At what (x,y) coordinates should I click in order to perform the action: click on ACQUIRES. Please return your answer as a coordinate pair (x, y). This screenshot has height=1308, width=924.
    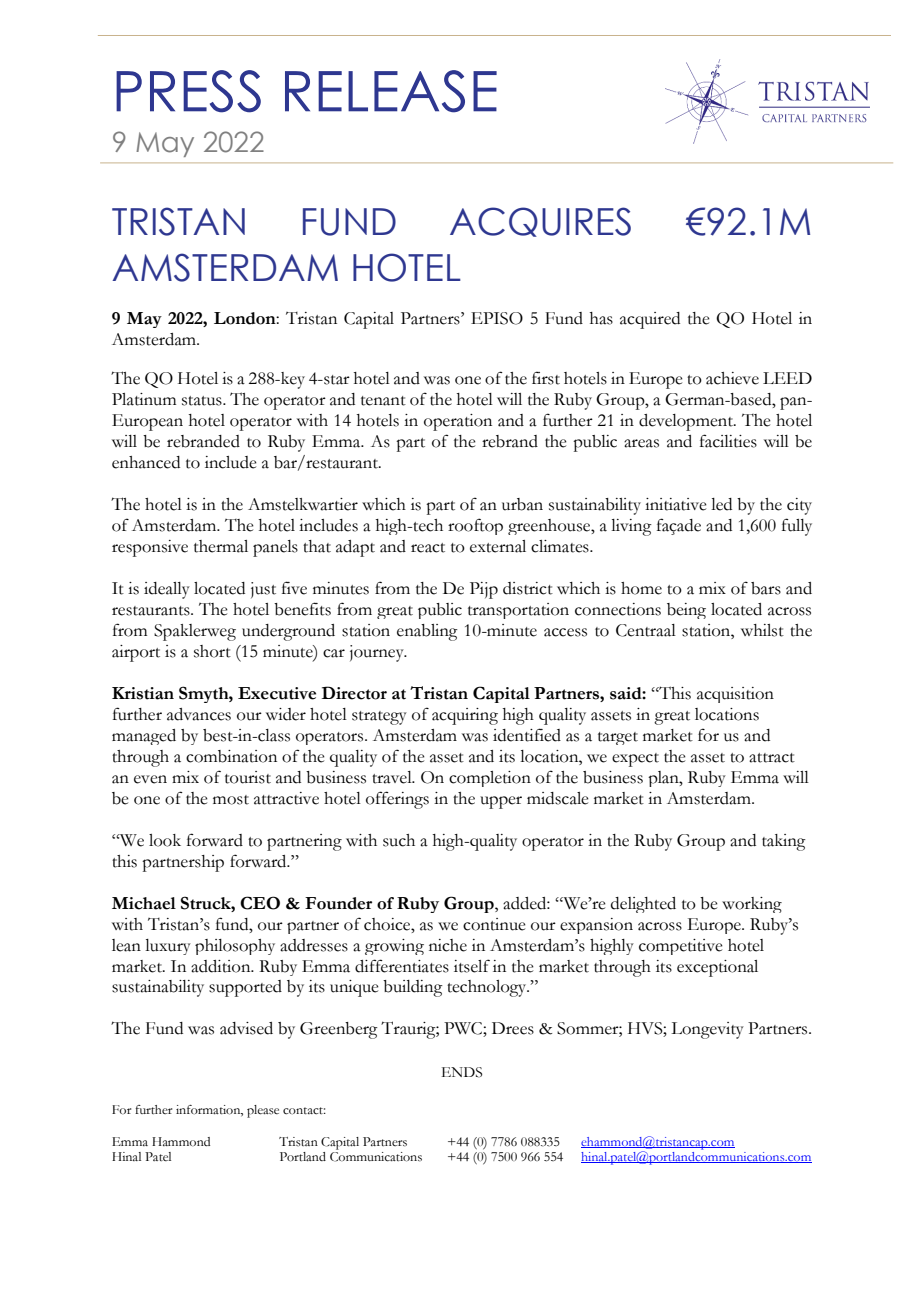
    Looking at the image, I should click on (540, 222).
